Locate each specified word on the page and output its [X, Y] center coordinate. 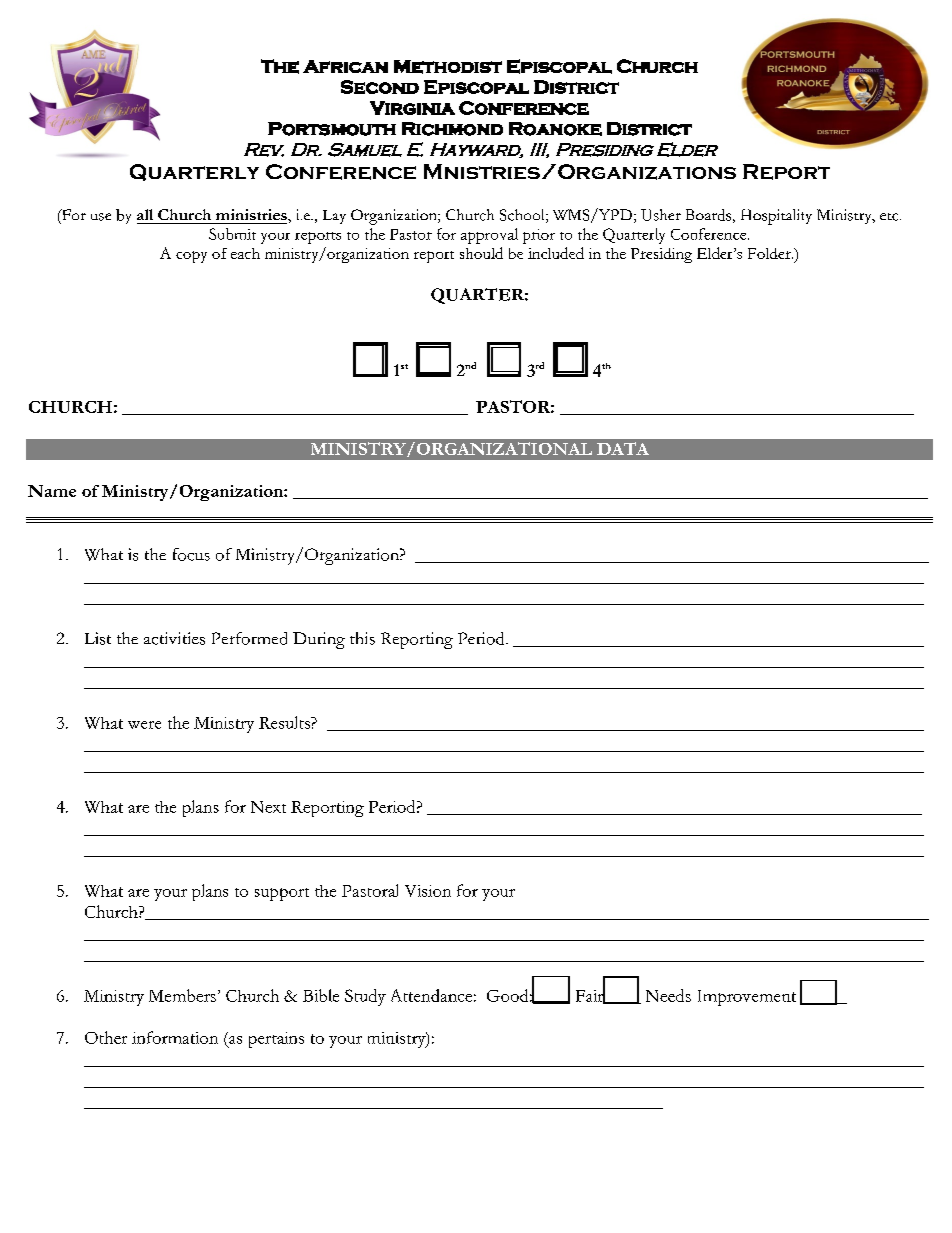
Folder [770, 253]
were [144, 725]
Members [182, 995]
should [481, 253]
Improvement [747, 998]
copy [191, 257]
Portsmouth [332, 129]
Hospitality [776, 217]
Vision [428, 891]
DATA [623, 448]
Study [365, 997]
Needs [668, 995]
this [362, 638]
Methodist [448, 67]
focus [191, 554]
